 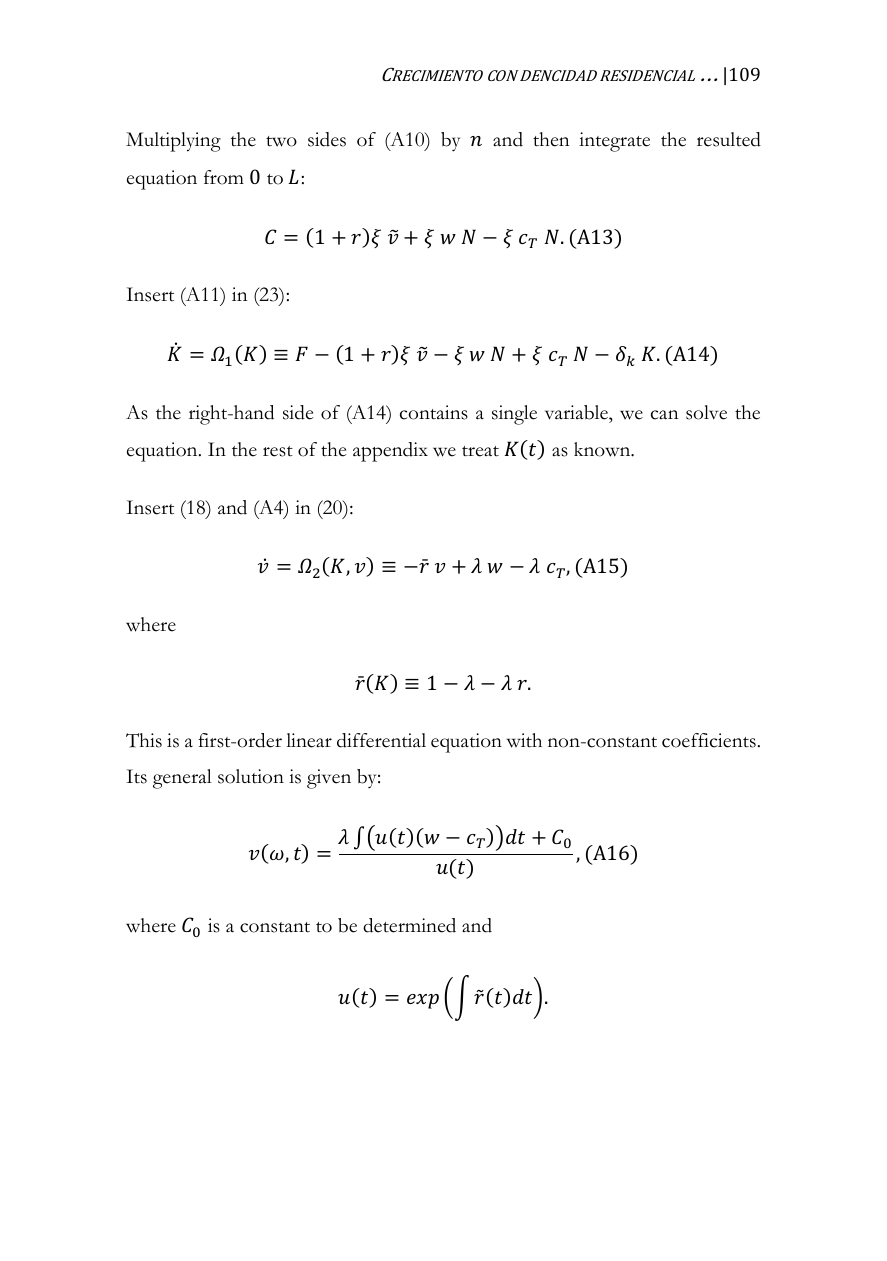 What do you see at coordinates (182, 779) in the screenshot?
I see `general` at bounding box center [182, 779].
